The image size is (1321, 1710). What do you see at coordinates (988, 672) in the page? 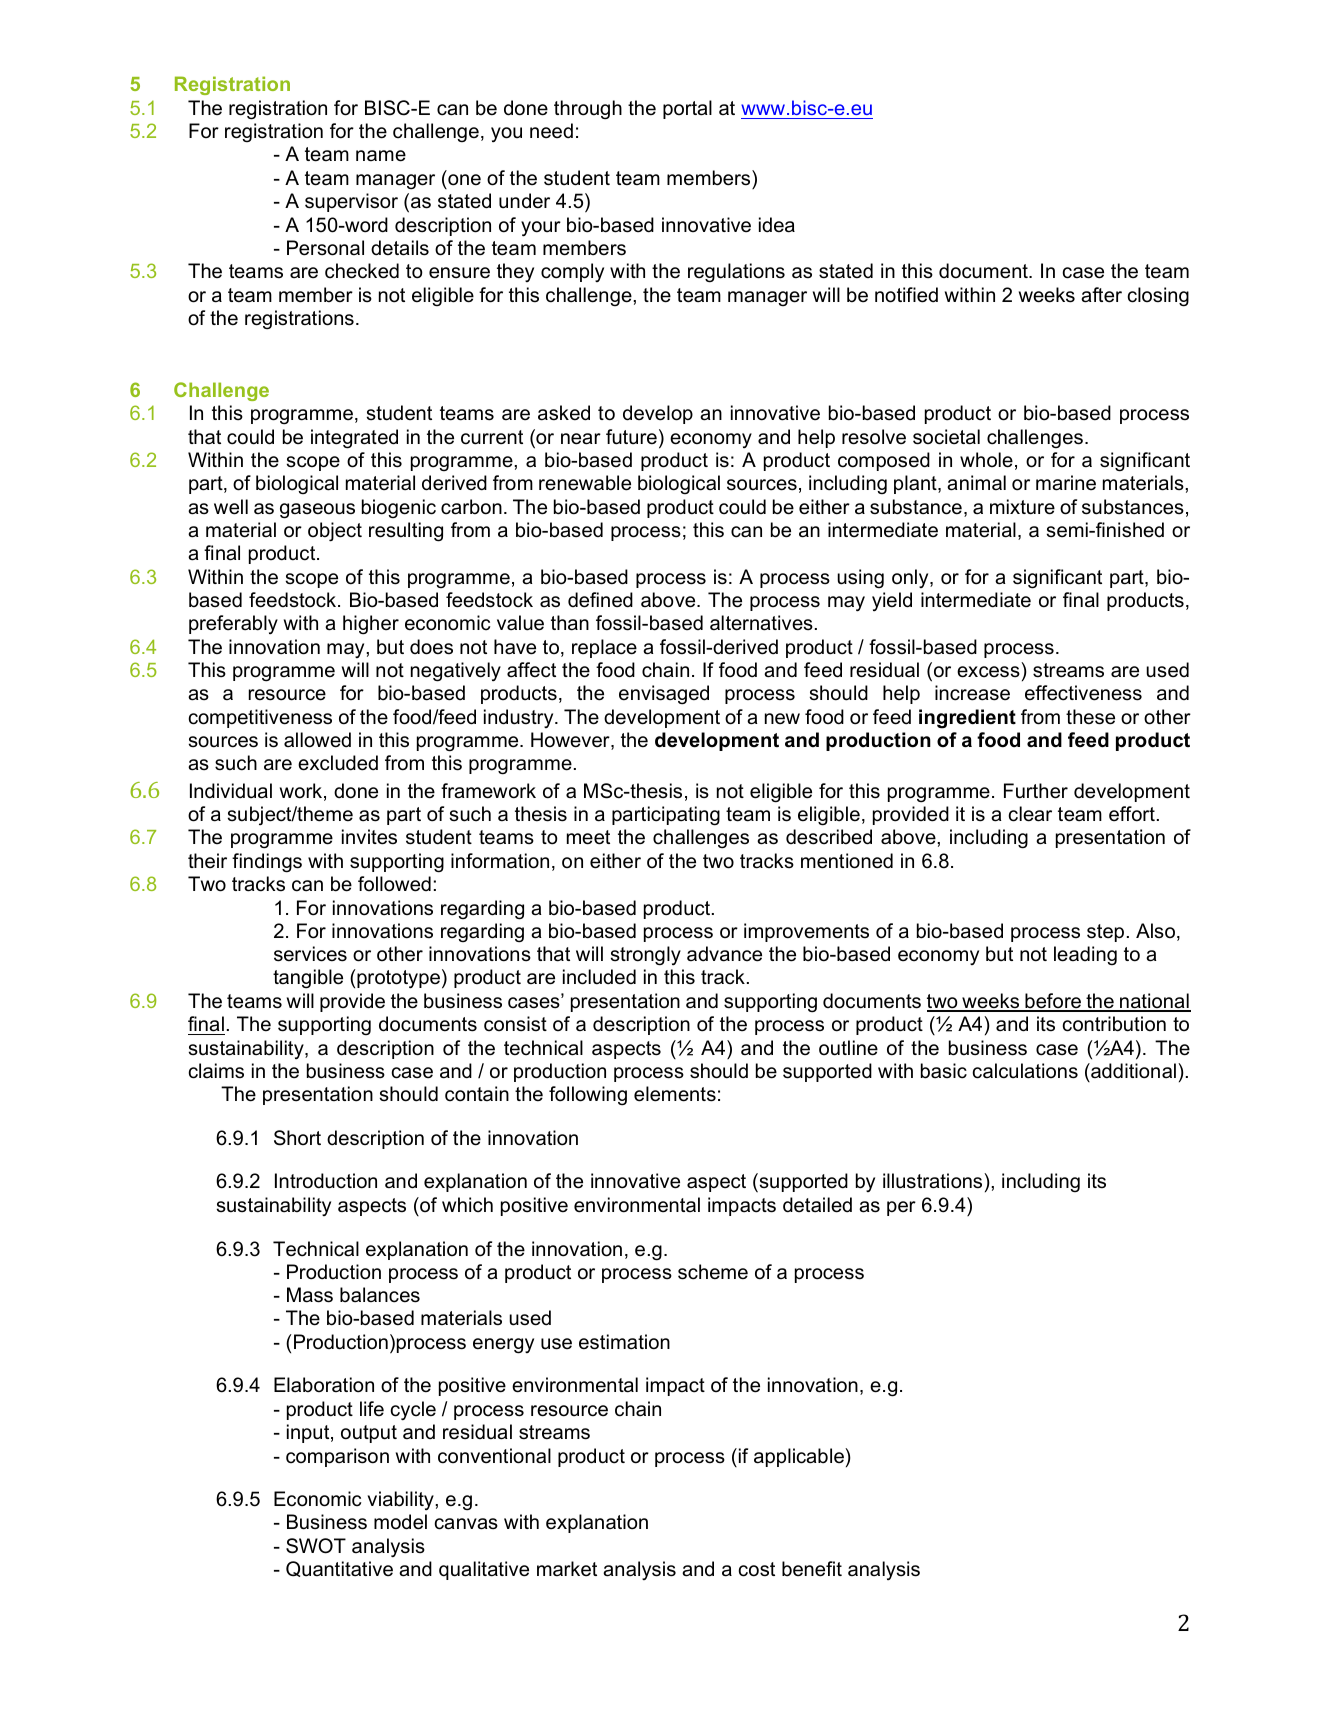
I see `excess` at bounding box center [988, 672].
